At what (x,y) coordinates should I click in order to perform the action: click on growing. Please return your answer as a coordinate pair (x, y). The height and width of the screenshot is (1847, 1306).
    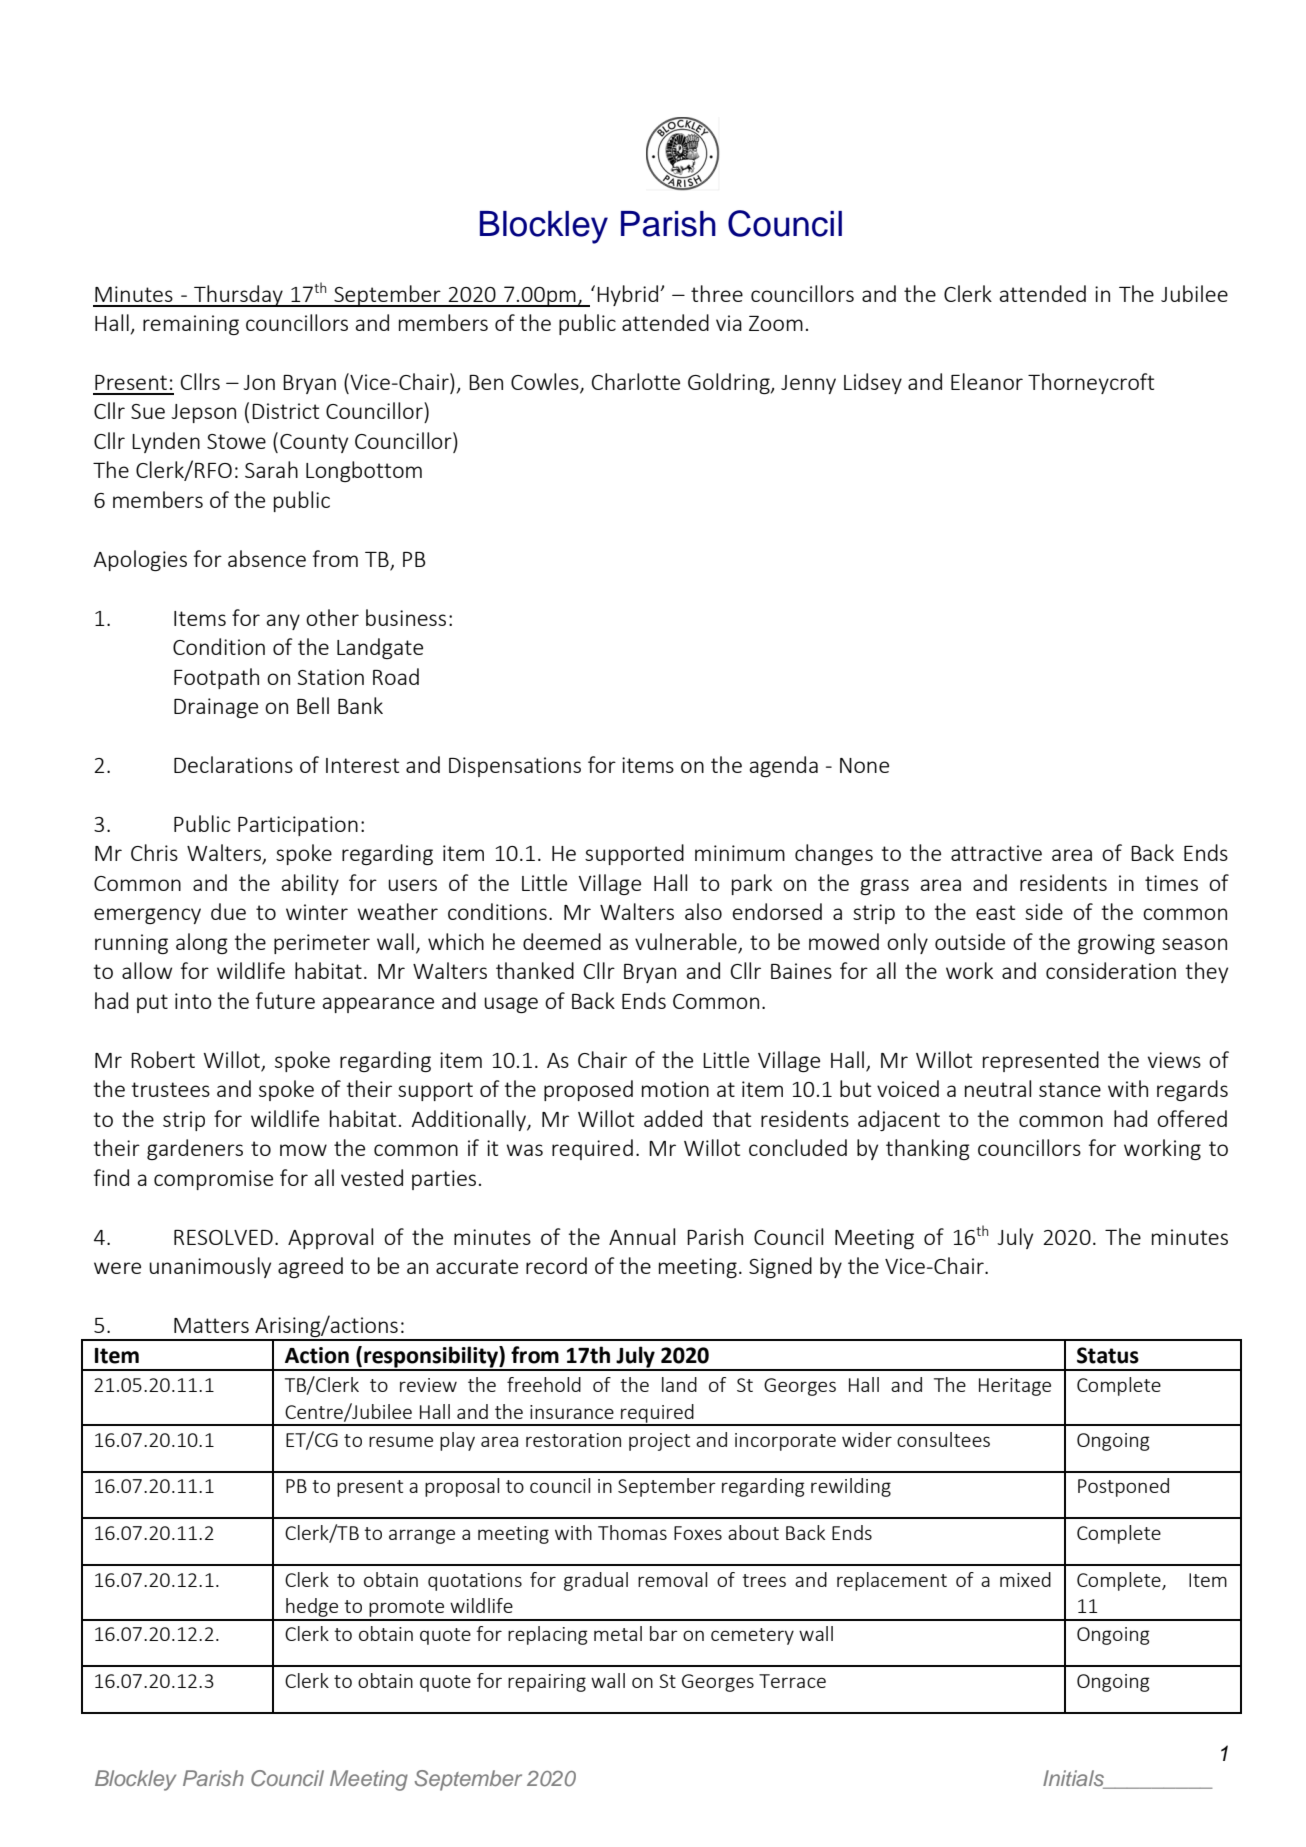
    Looking at the image, I should click on (1116, 944).
